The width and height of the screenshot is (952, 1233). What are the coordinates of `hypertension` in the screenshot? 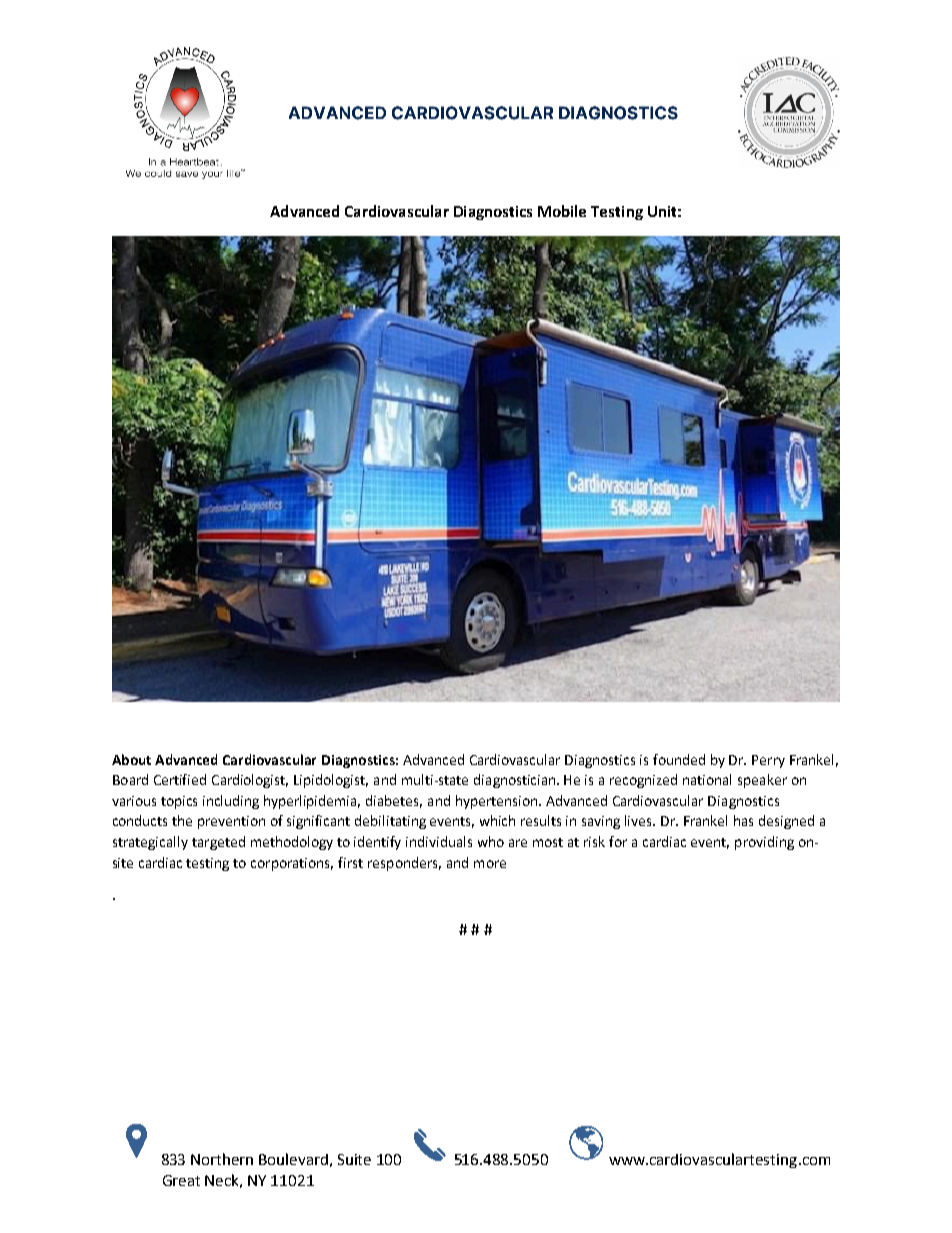 It's located at (498, 802).
